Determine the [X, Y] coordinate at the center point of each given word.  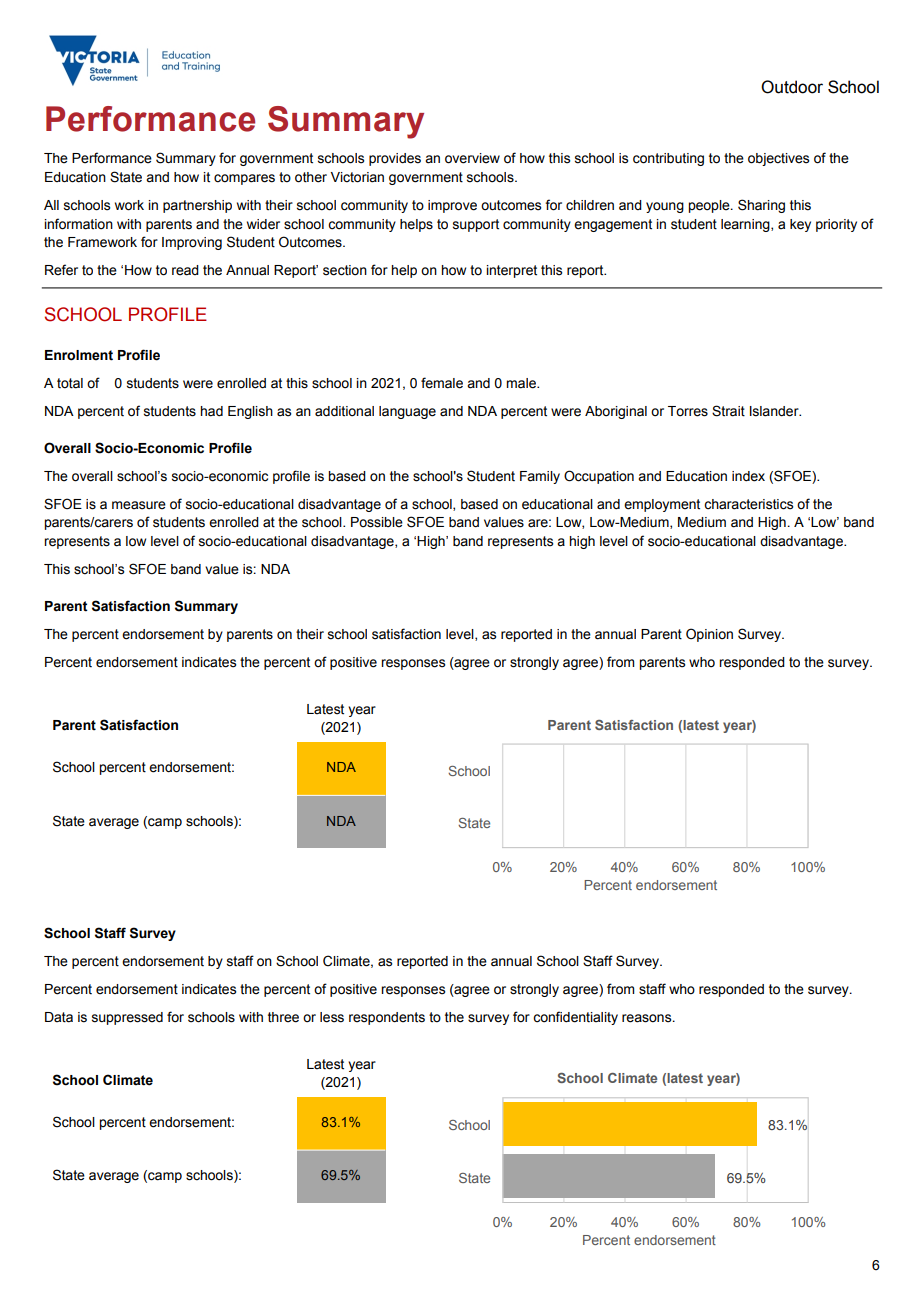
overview [472, 158]
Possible [377, 522]
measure [139, 505]
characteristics [748, 504]
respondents [387, 1018]
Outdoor [792, 87]
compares [244, 179]
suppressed [127, 1018]
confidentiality [575, 1018]
